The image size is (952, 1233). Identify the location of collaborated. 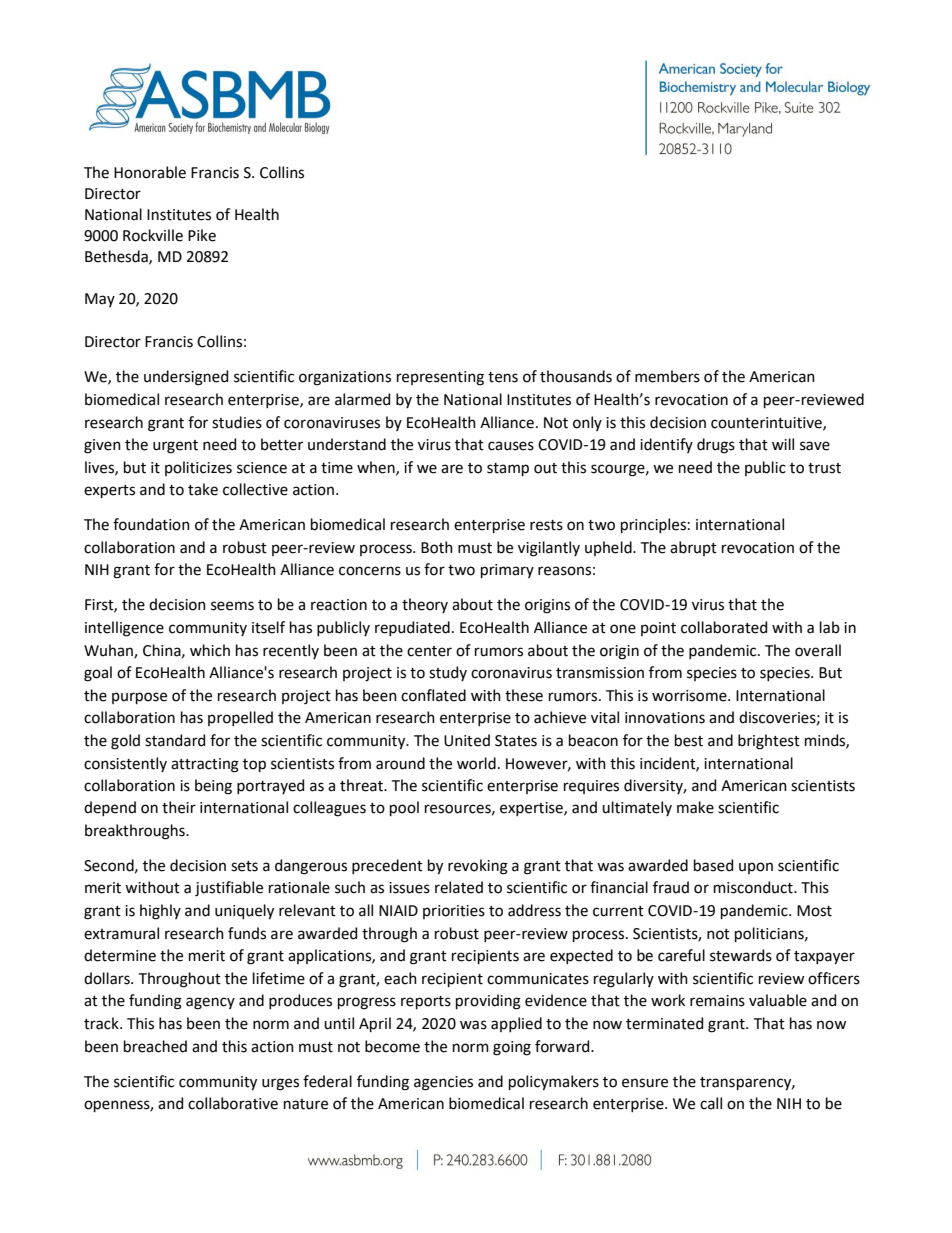
(724, 627).
